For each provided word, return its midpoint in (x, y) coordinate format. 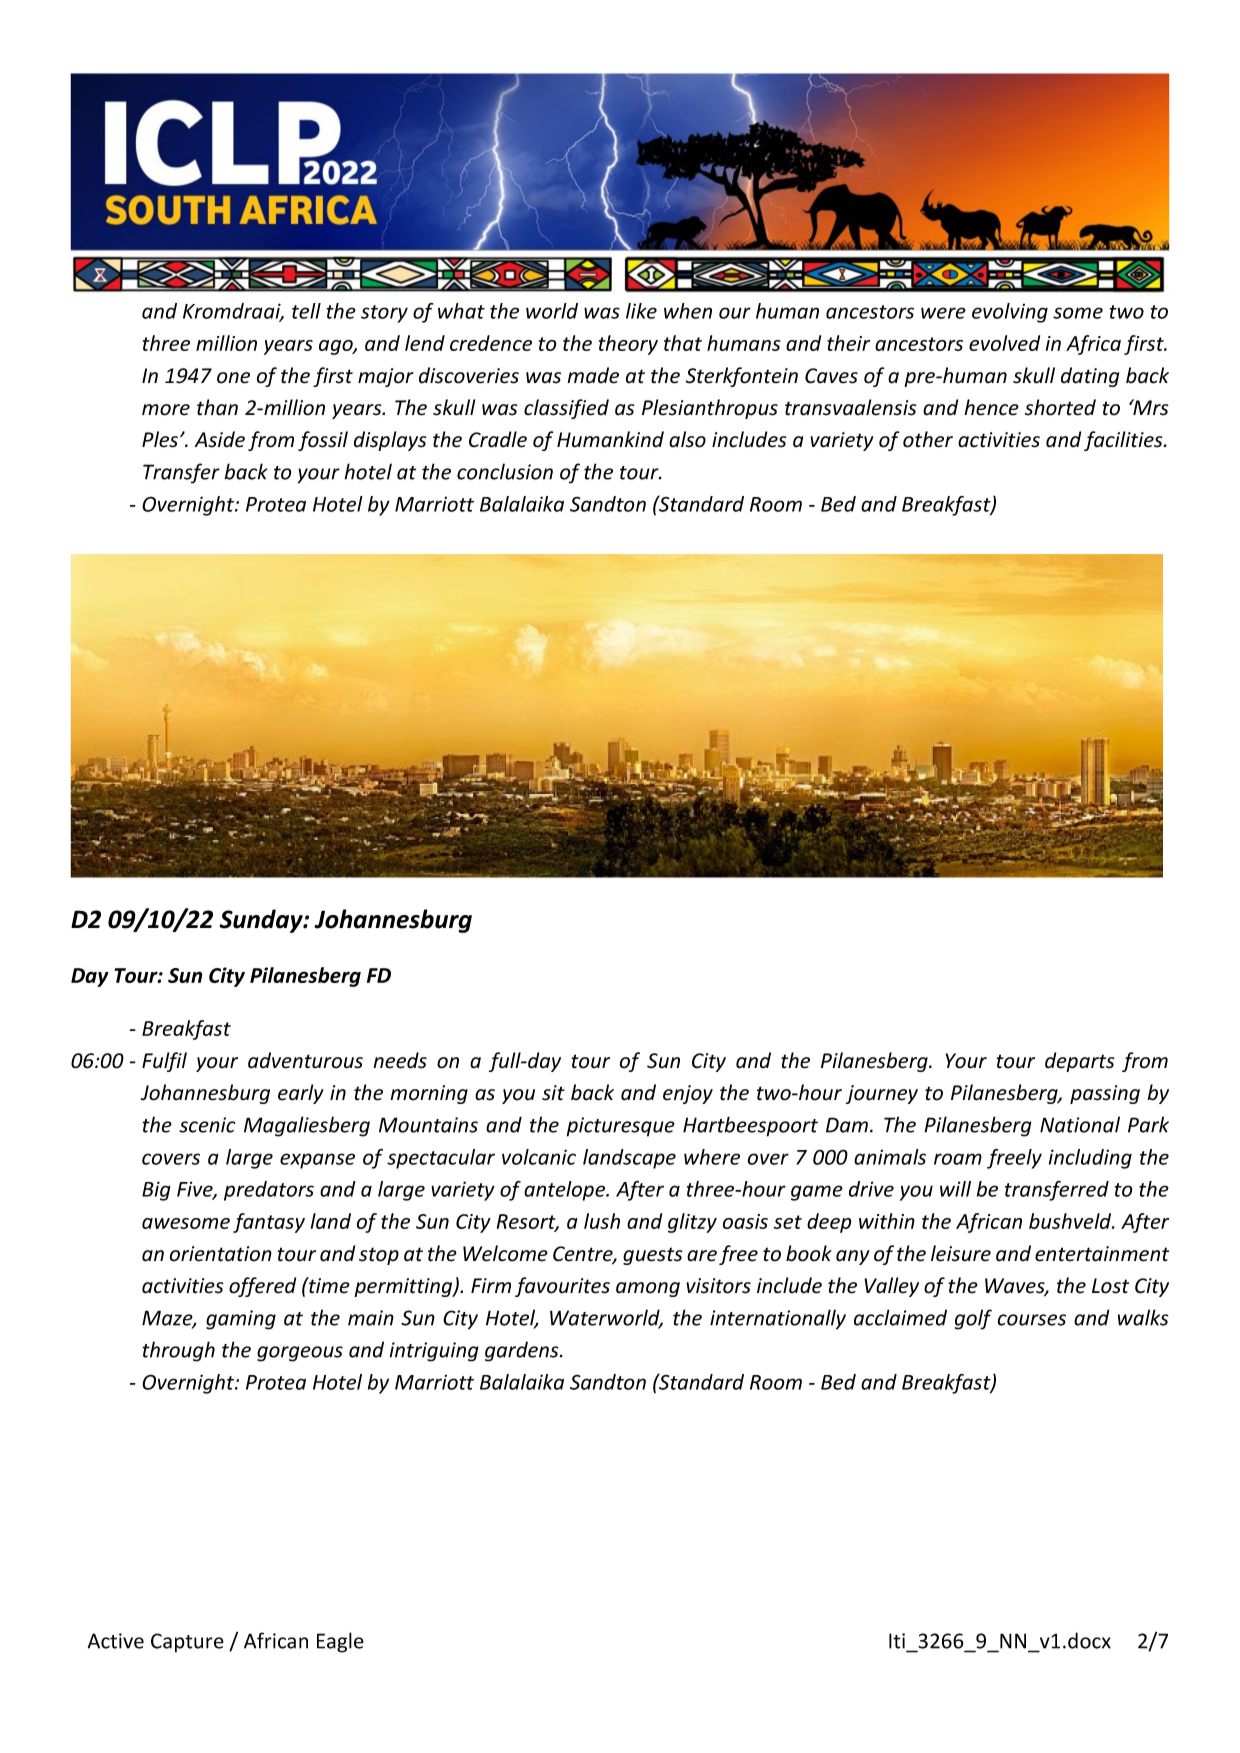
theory (628, 345)
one (233, 378)
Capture (187, 1643)
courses (1031, 1320)
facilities (1124, 441)
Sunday (262, 921)
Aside (220, 439)
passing (1105, 1094)
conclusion (505, 471)
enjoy (688, 1094)
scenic (207, 1125)
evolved (1004, 343)
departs (1080, 1062)
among (648, 1289)
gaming (241, 1320)
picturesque (620, 1127)
